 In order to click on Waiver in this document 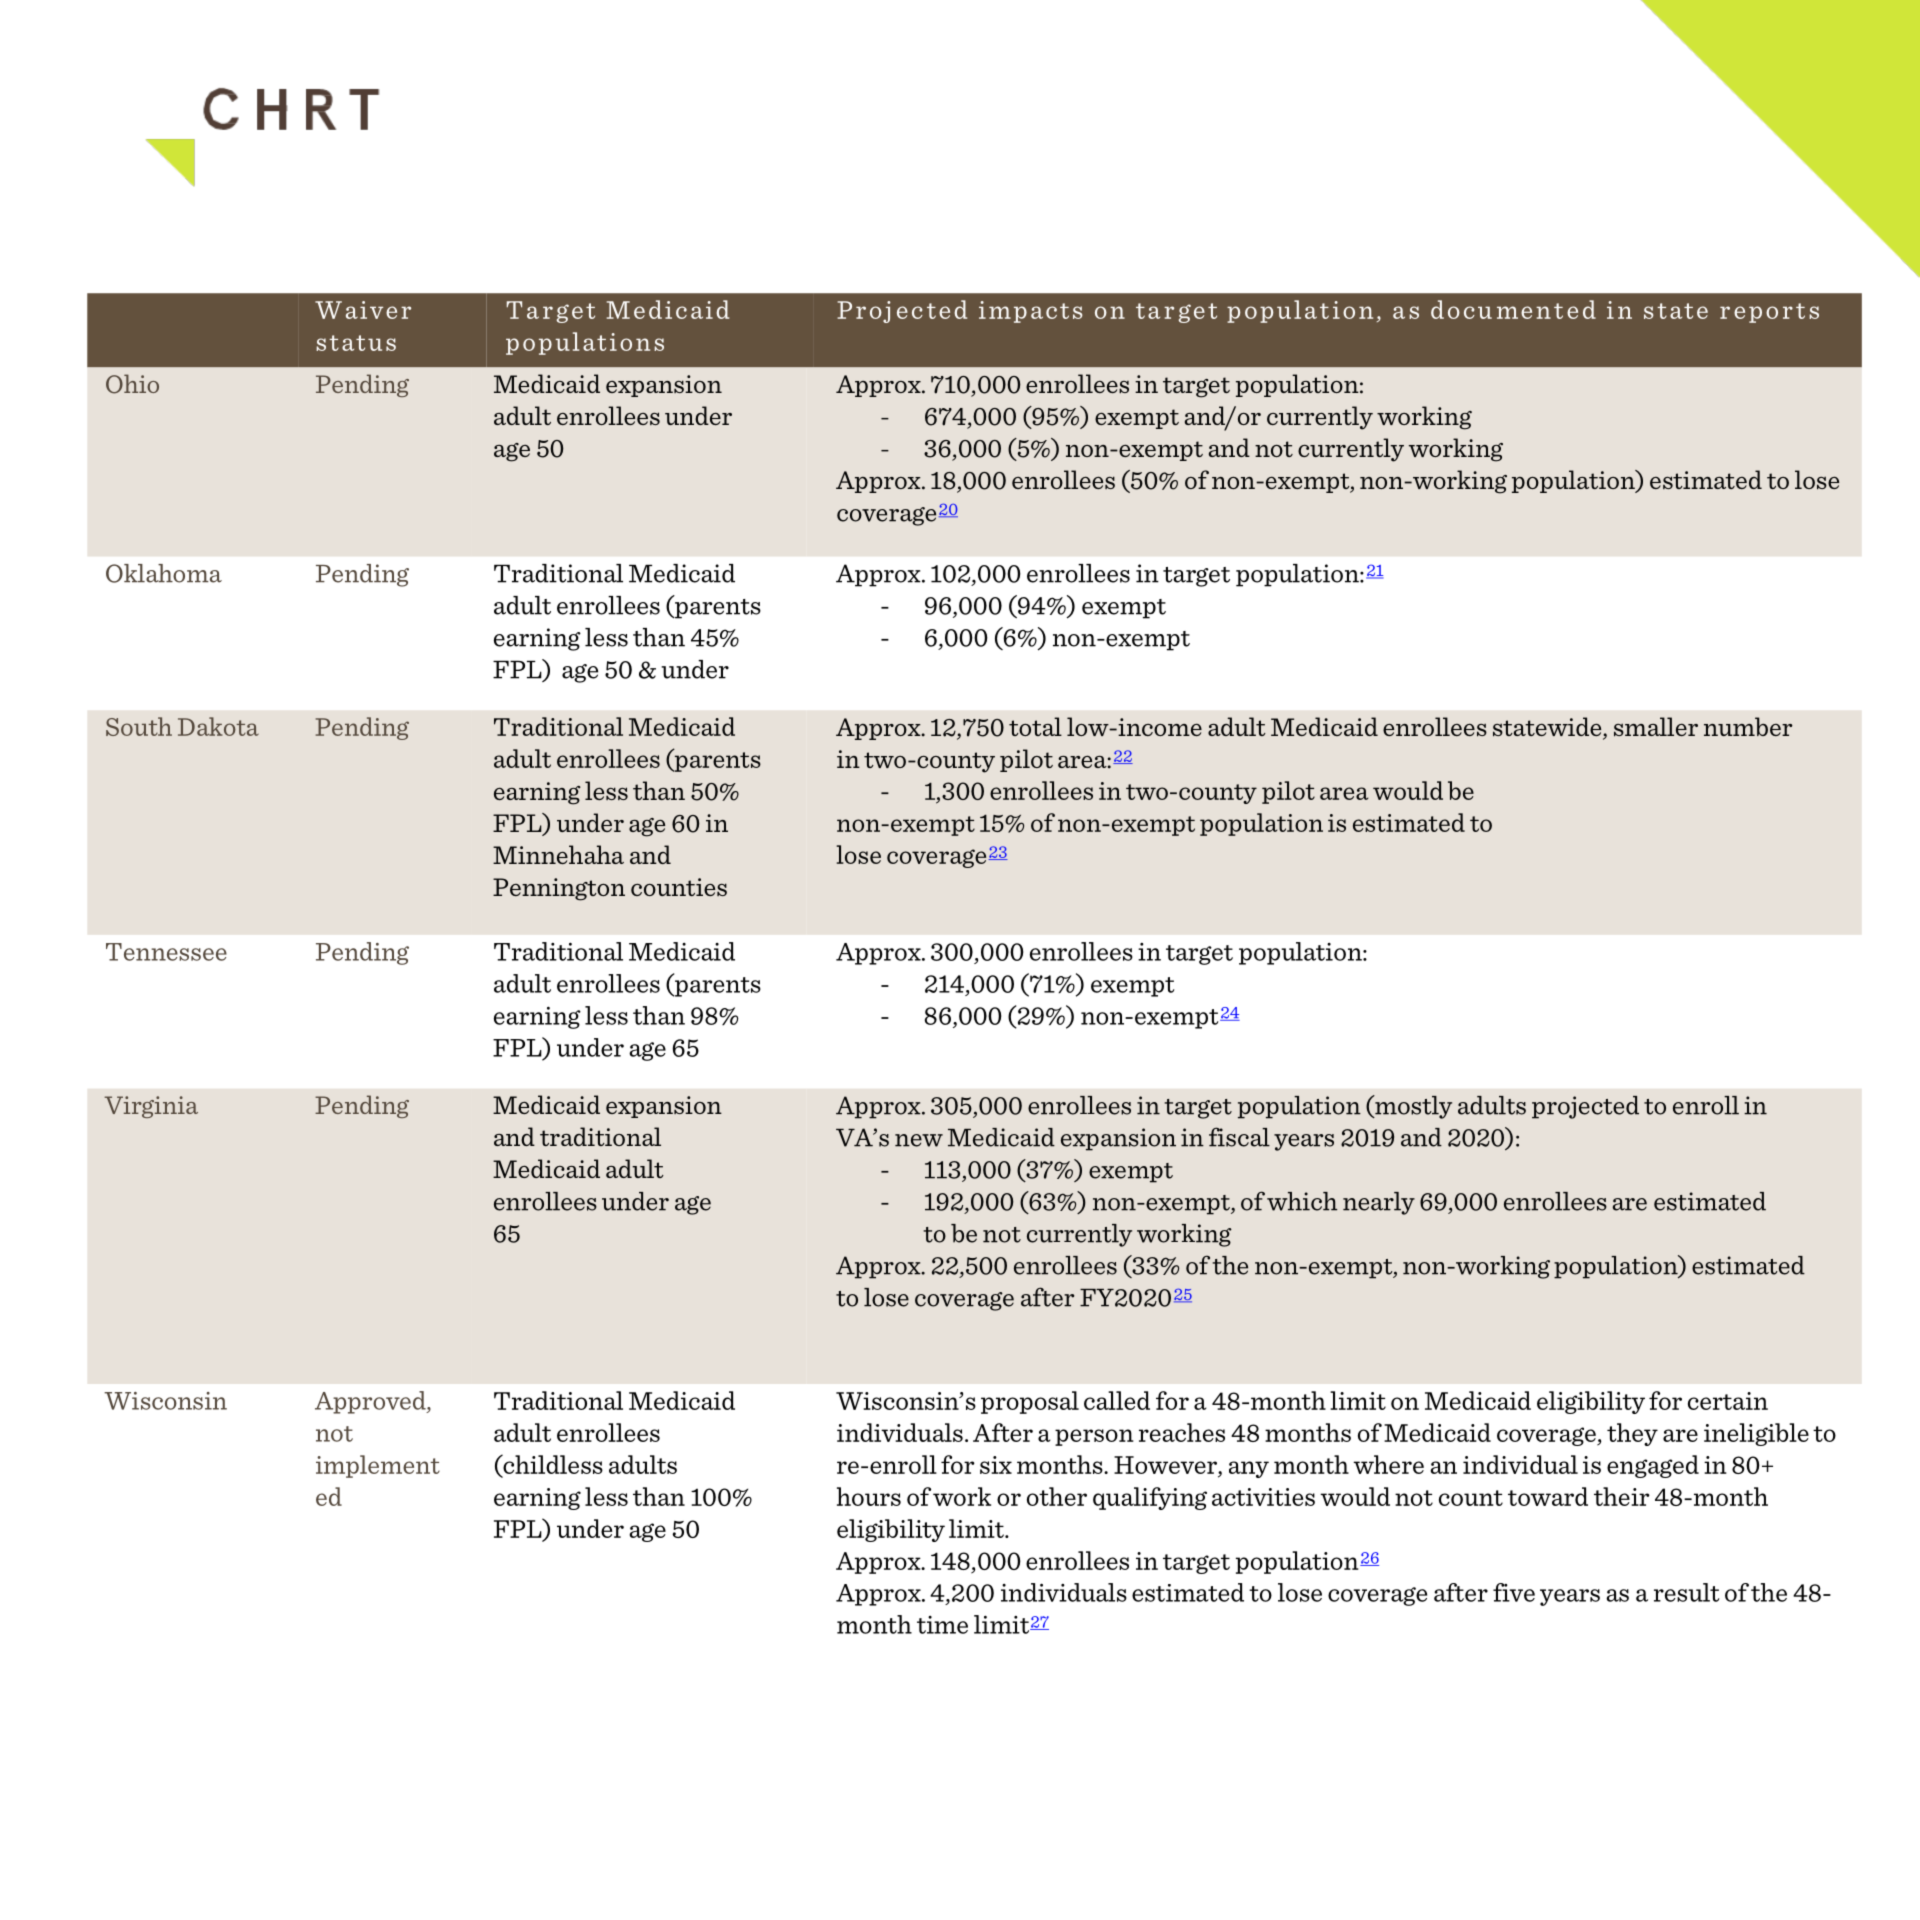, I will do `click(363, 310)`.
